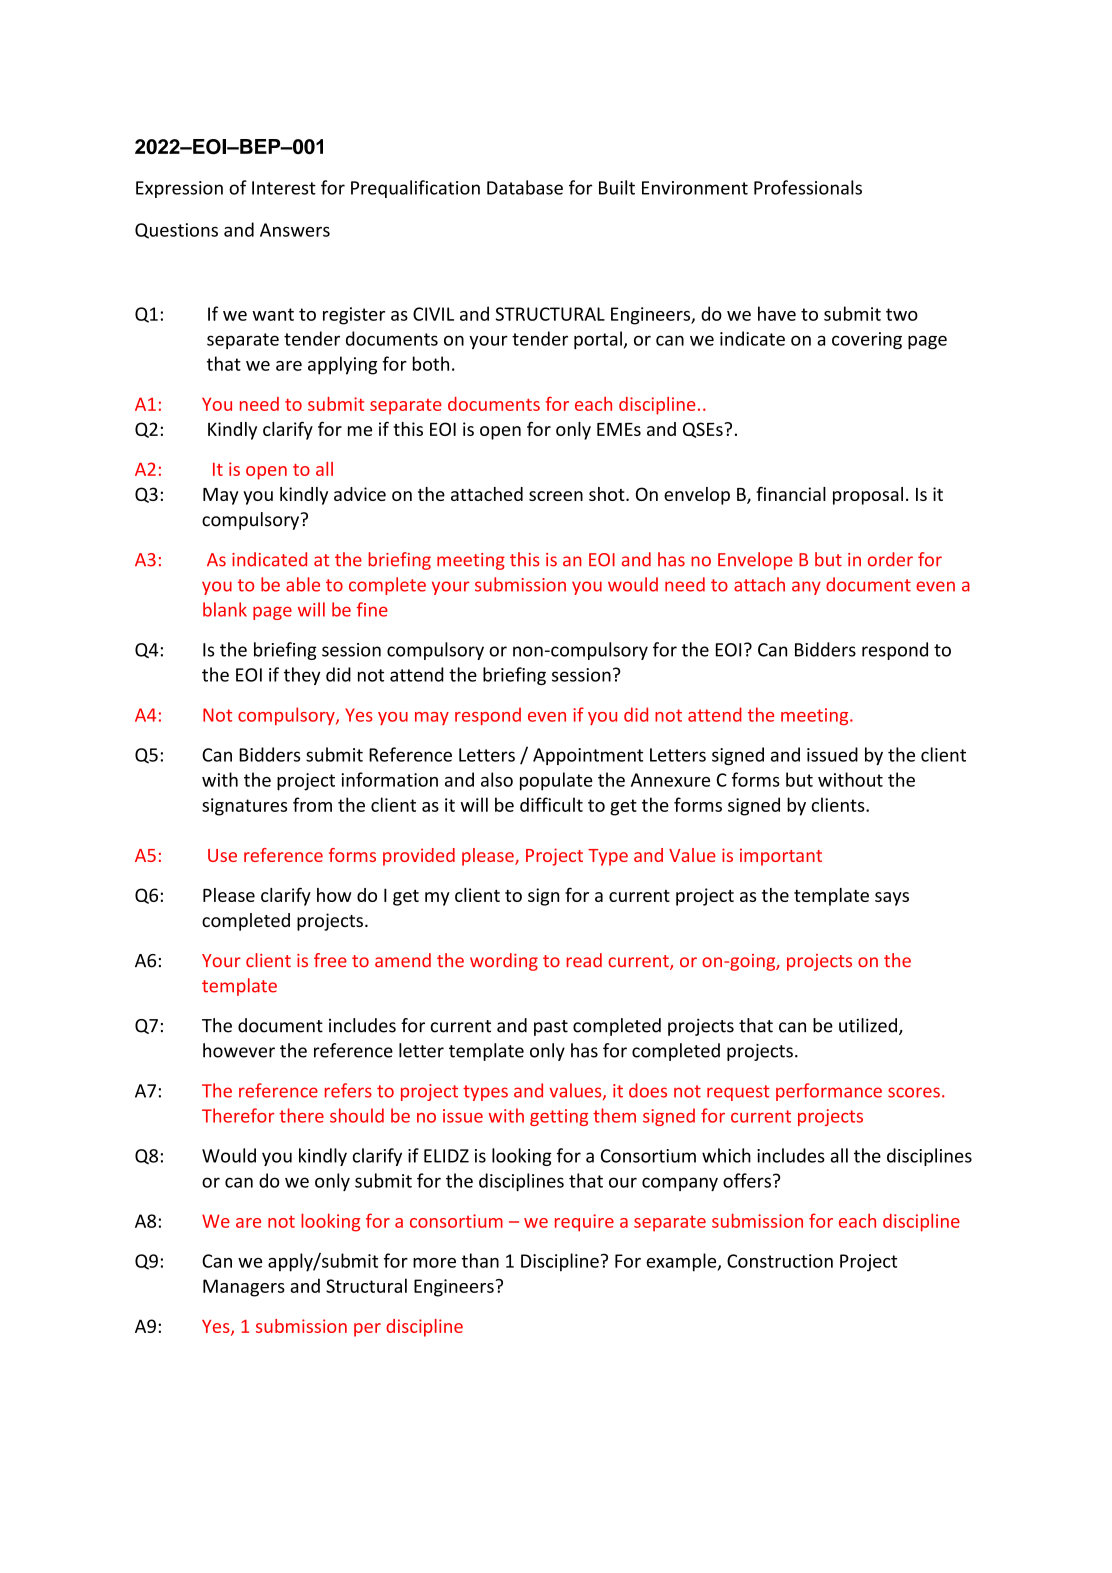 The image size is (1112, 1573). I want to click on Professionals, so click(808, 187).
